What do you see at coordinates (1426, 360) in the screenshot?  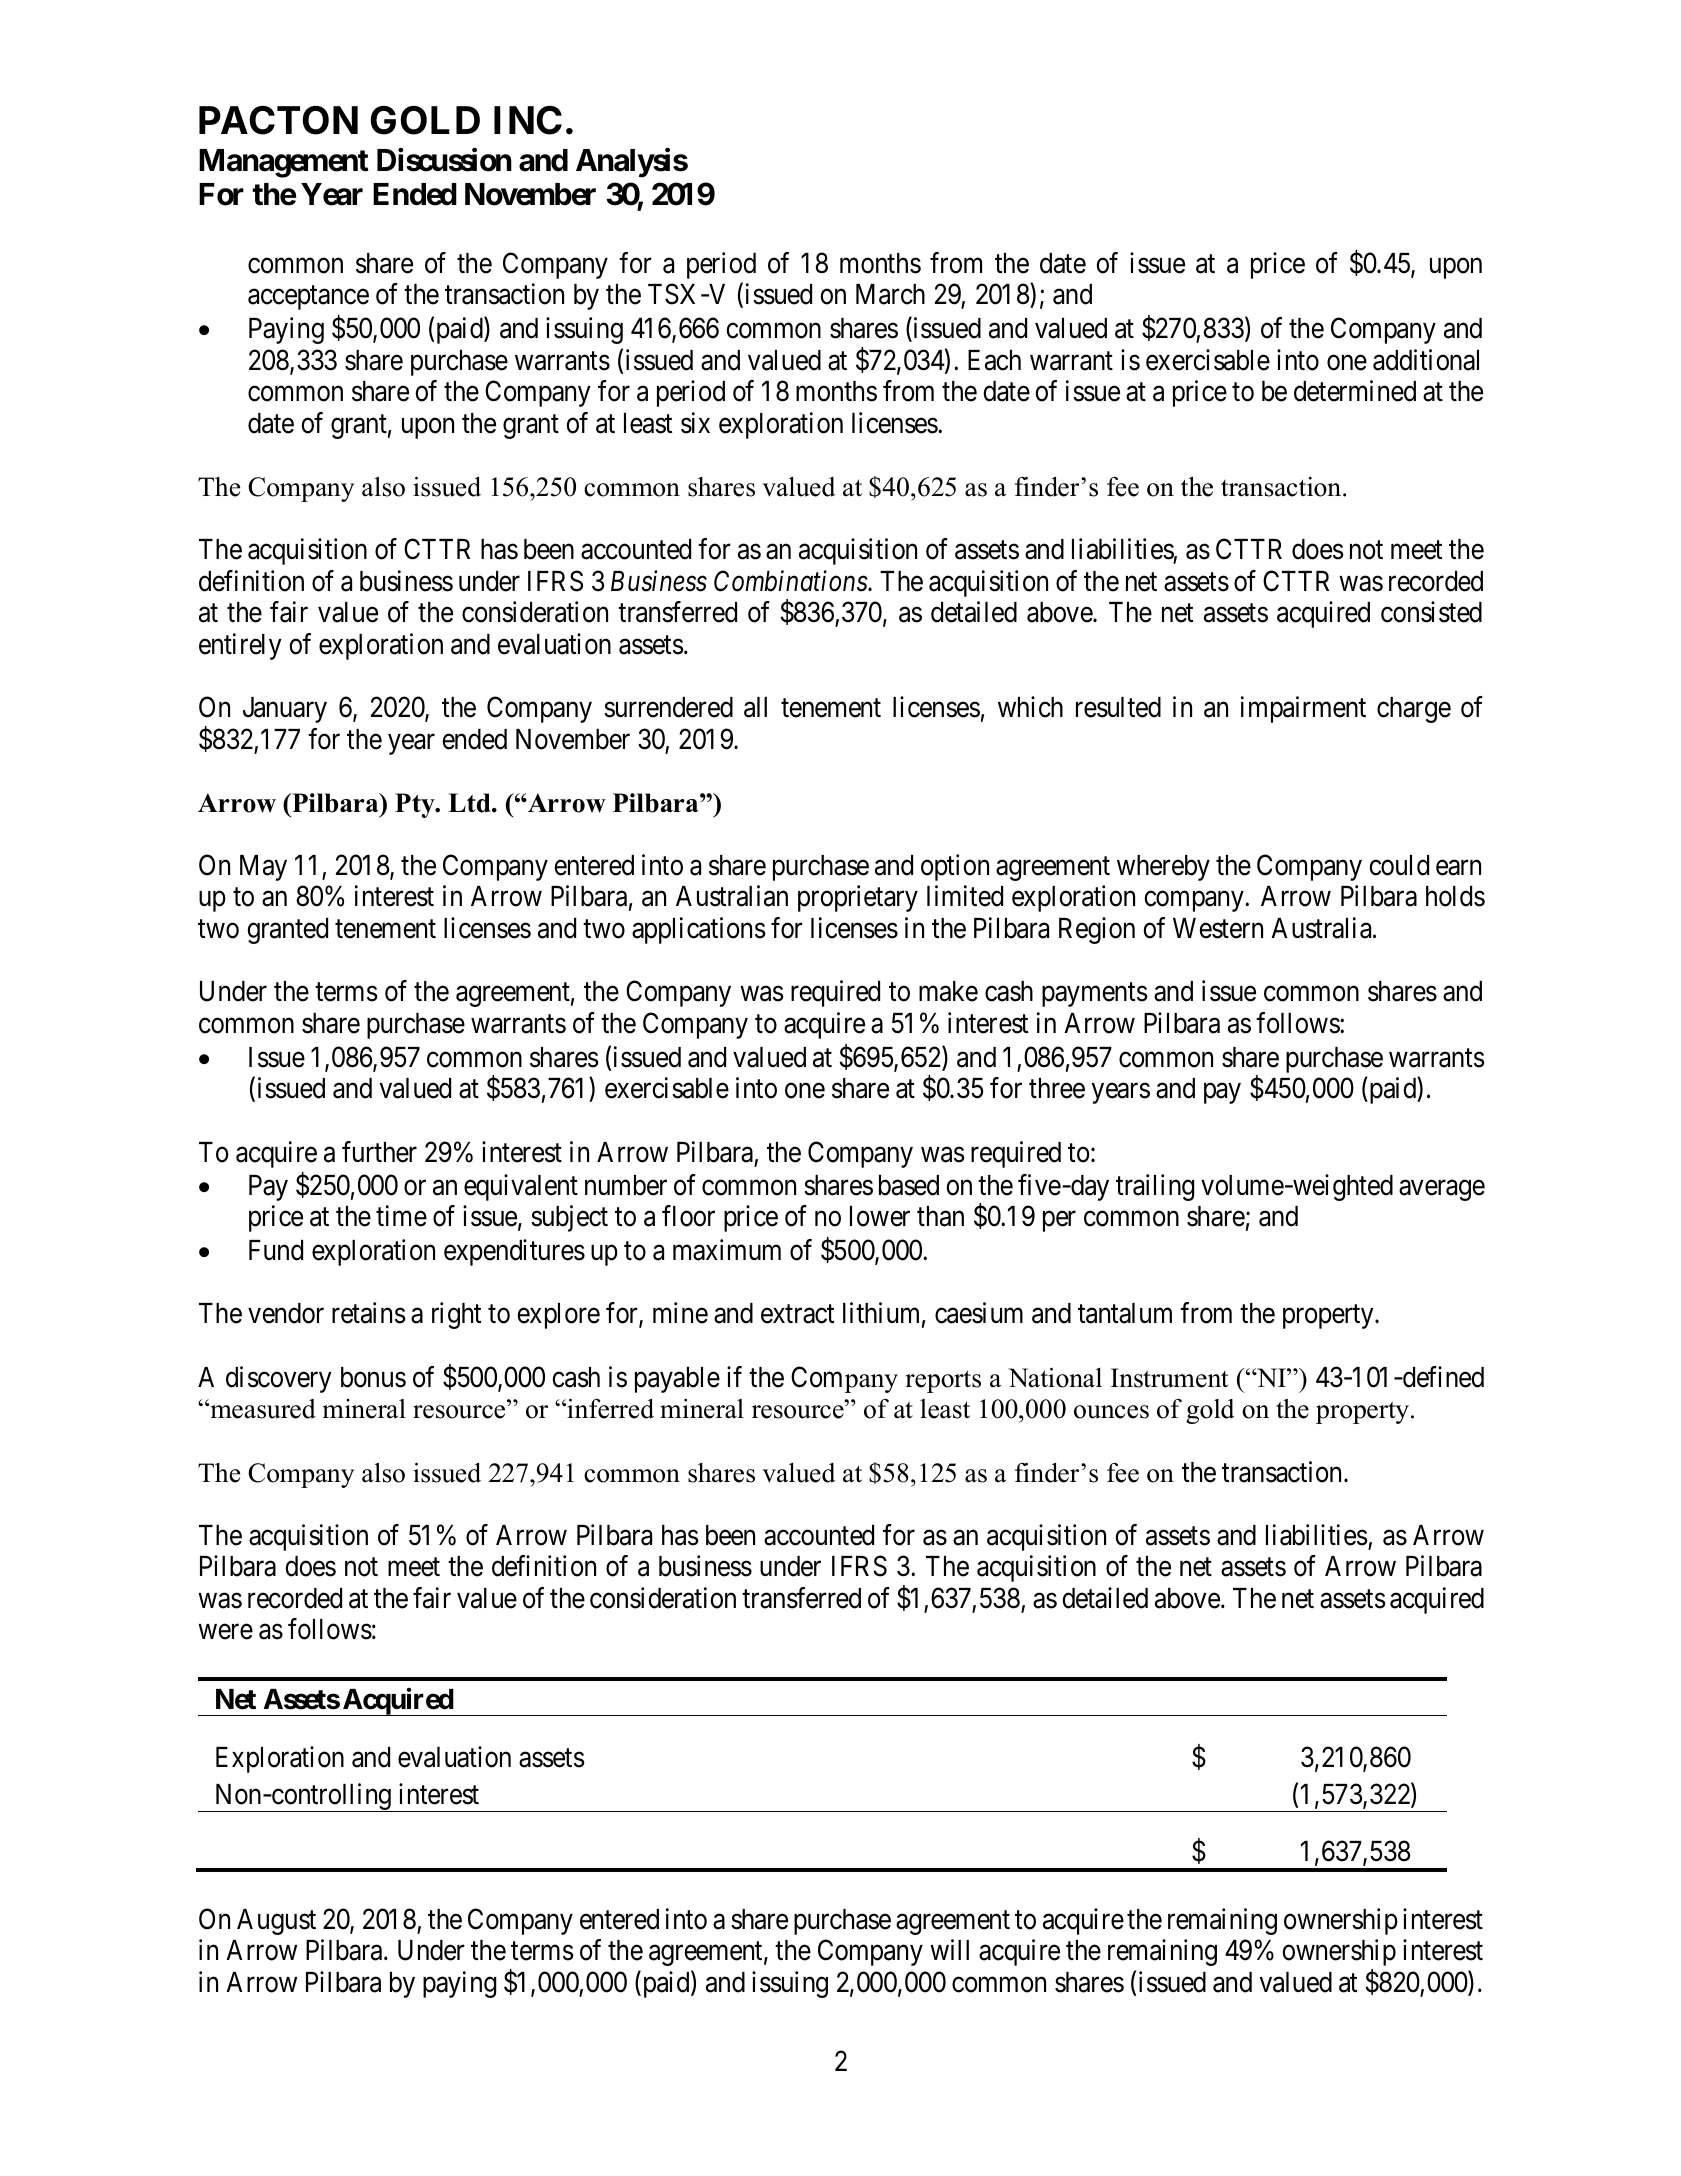 I see `additional` at bounding box center [1426, 360].
